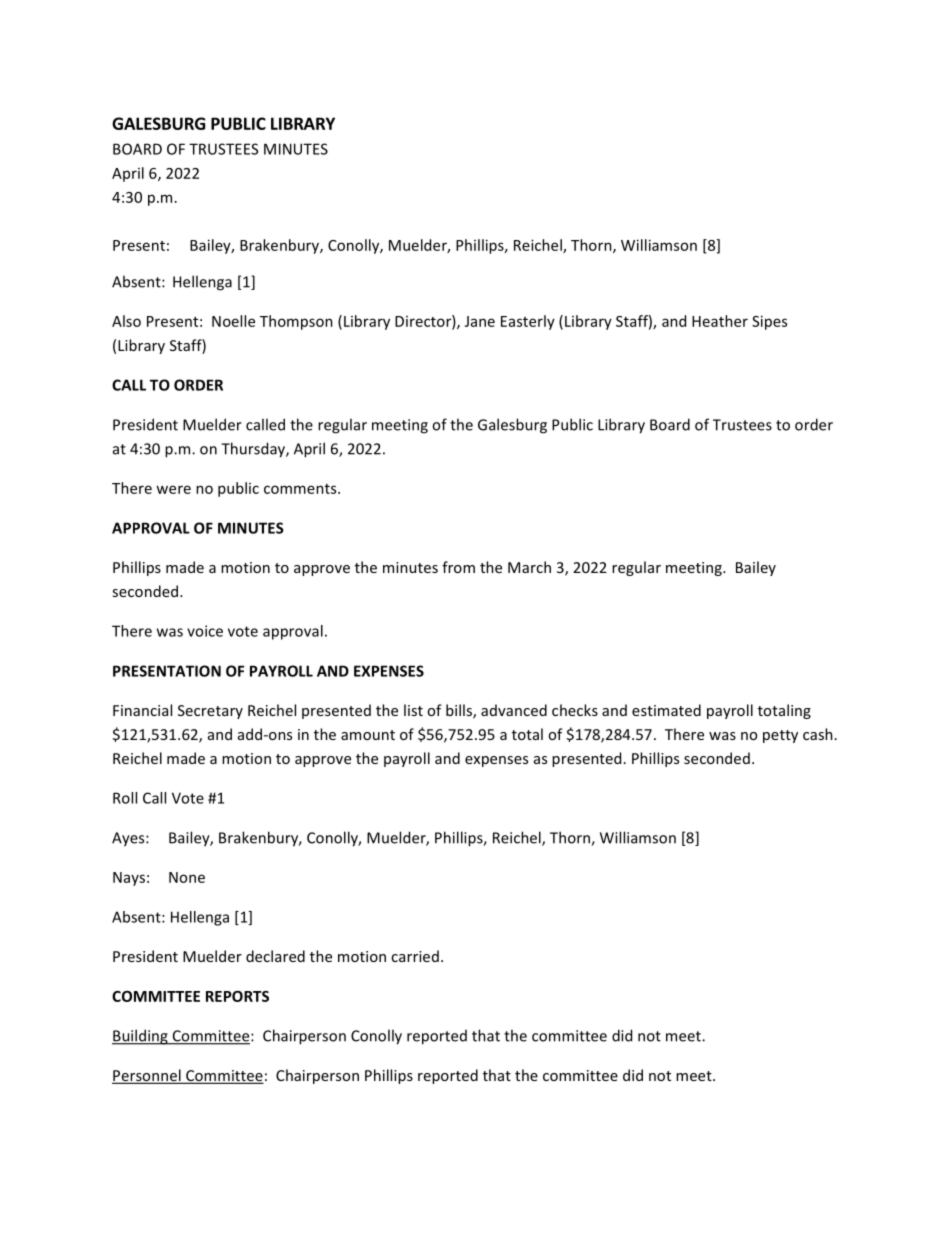  Describe the element at coordinates (233, 321) in the image. I see `Noelle` at that location.
